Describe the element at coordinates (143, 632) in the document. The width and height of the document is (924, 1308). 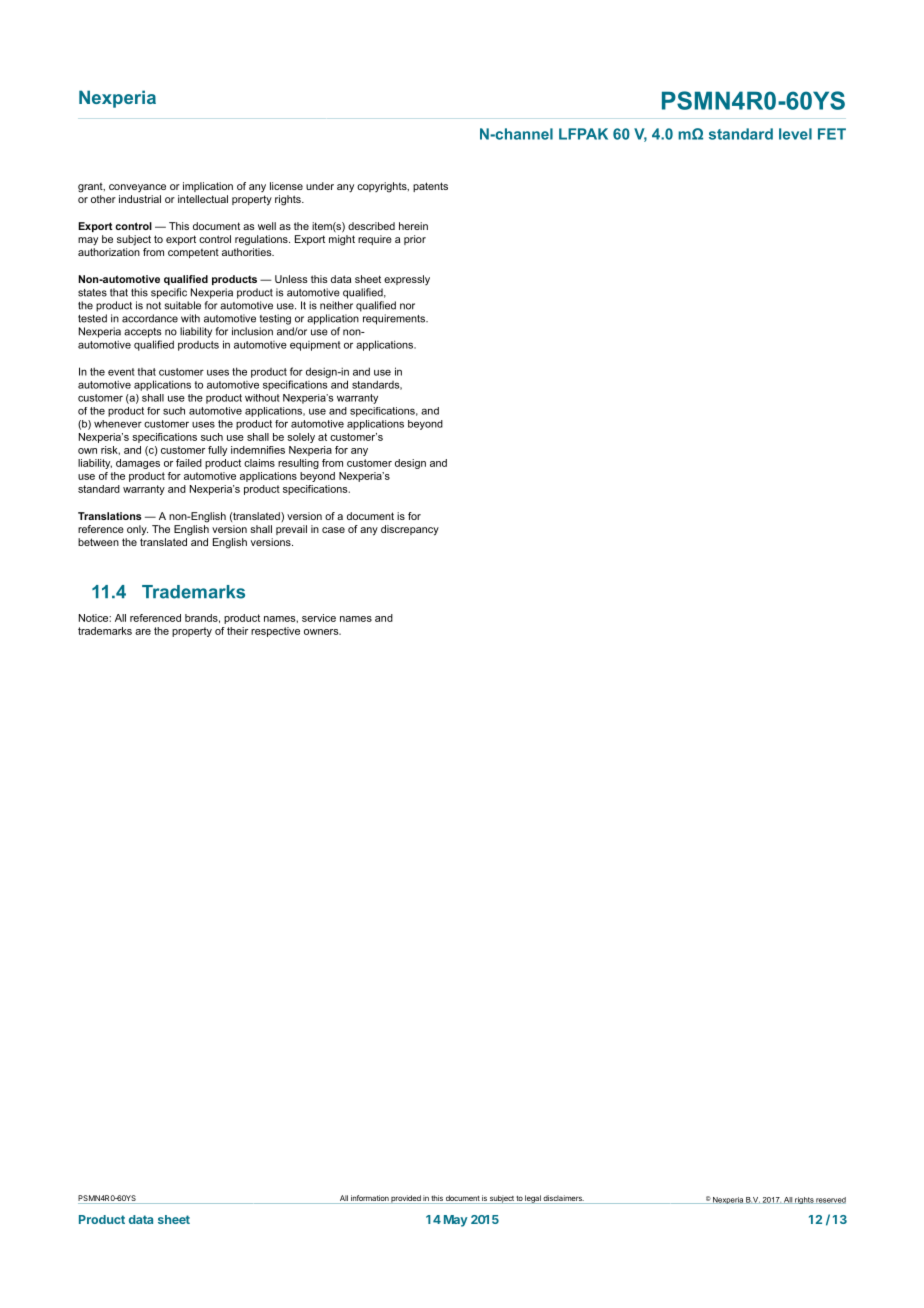
I see `are` at that location.
